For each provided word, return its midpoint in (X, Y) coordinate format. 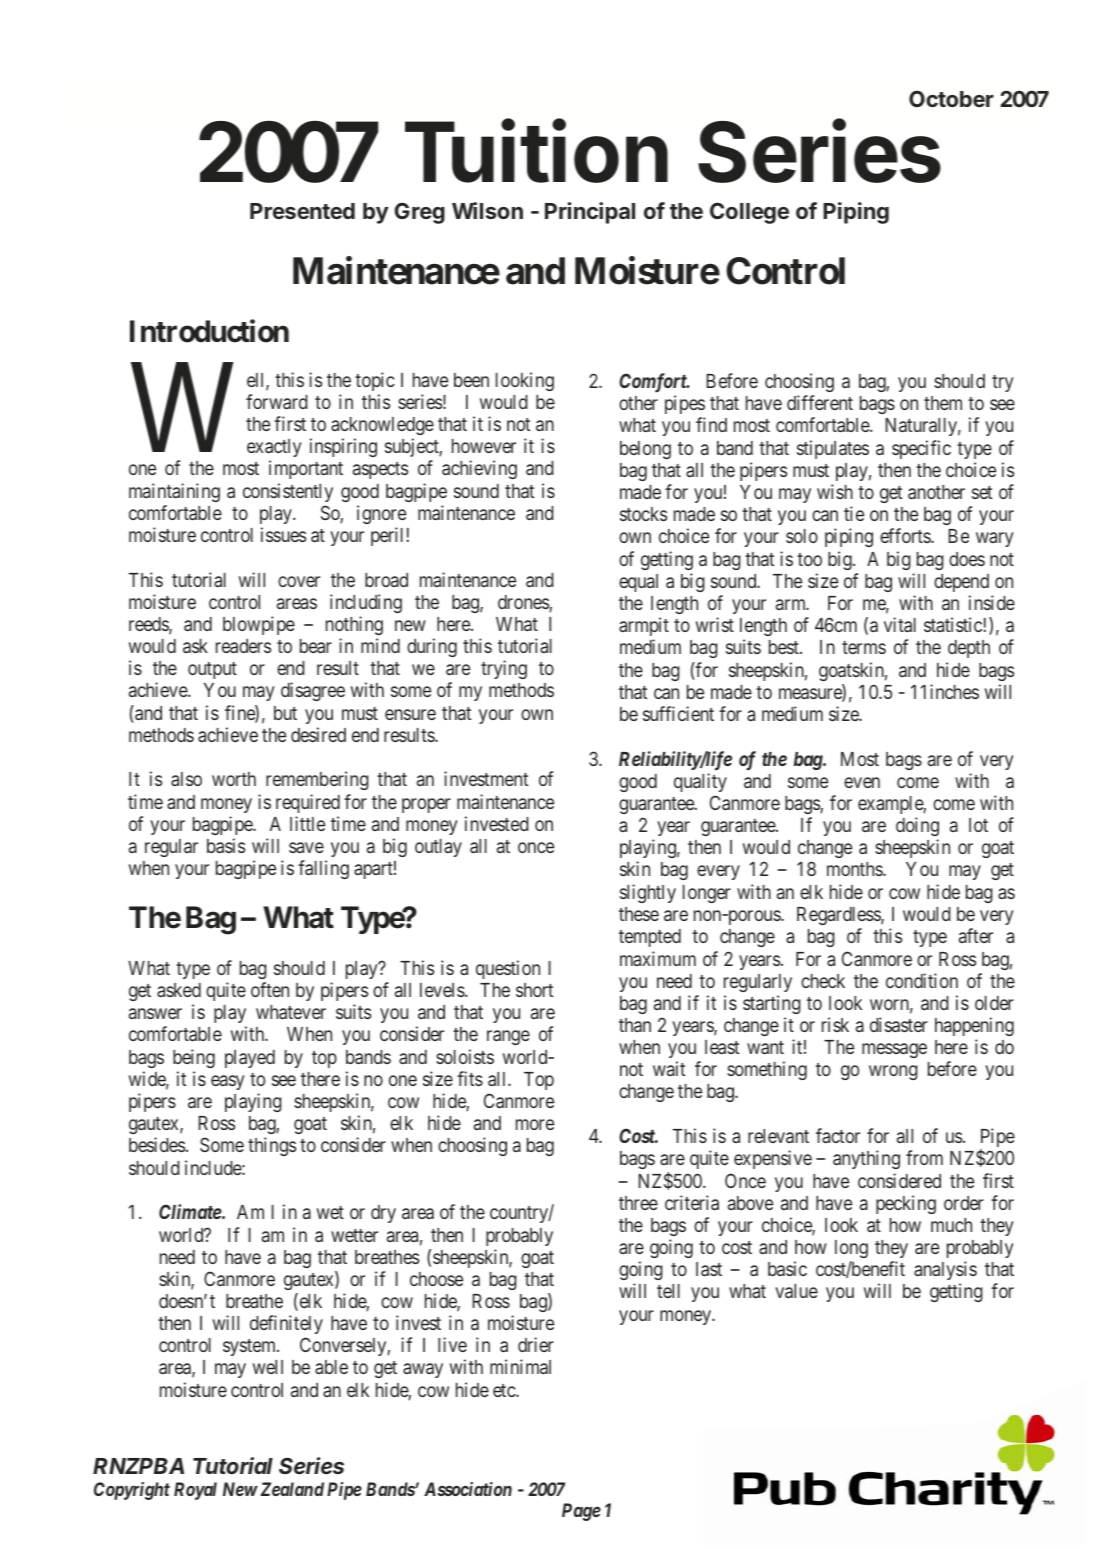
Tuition (536, 151)
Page (581, 1512)
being (194, 1058)
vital (900, 624)
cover (299, 581)
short (534, 990)
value (796, 1291)
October (951, 98)
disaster (899, 1024)
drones (524, 603)
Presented (302, 211)
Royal (195, 1491)
